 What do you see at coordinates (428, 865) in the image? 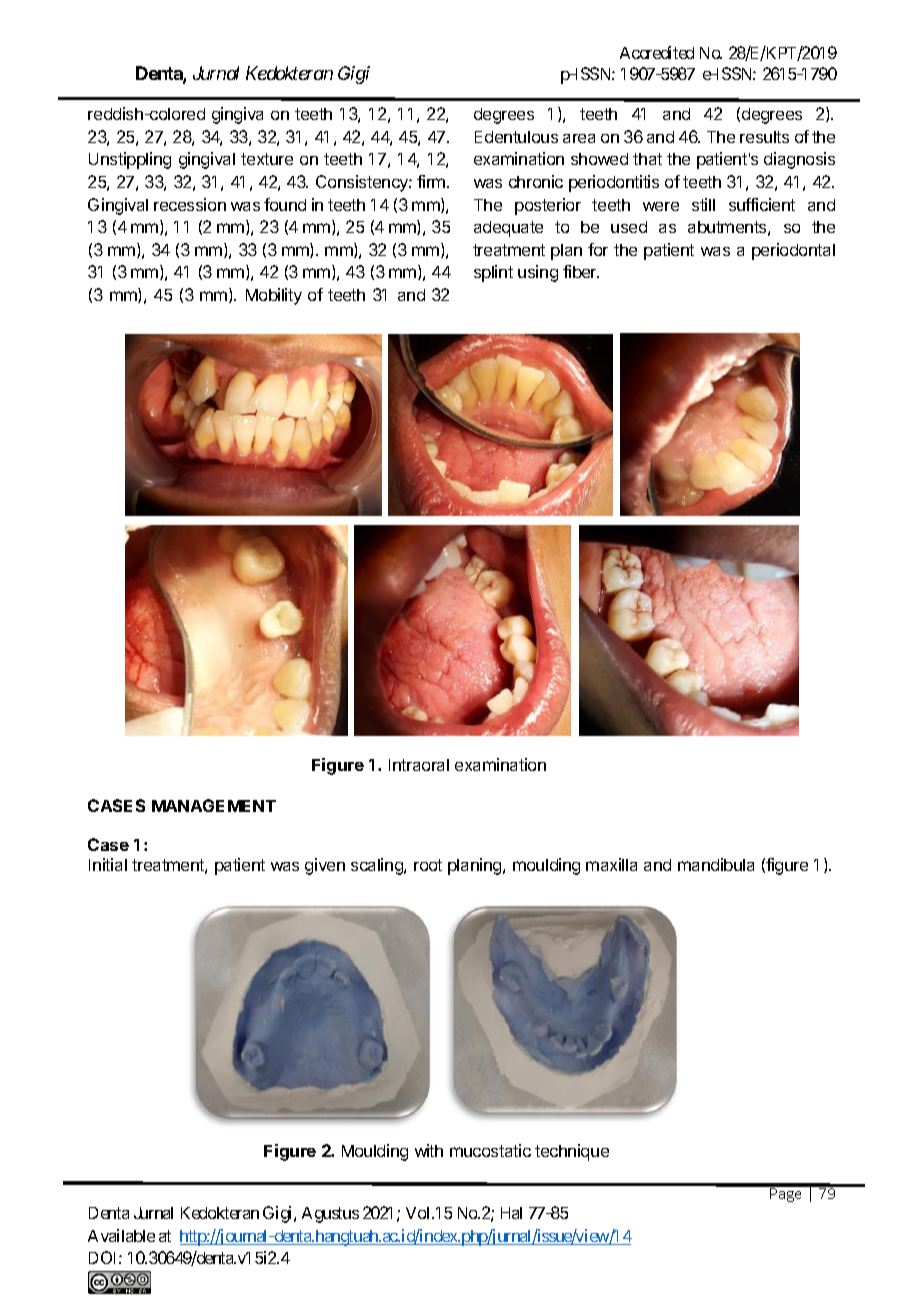
I see `root` at bounding box center [428, 865].
